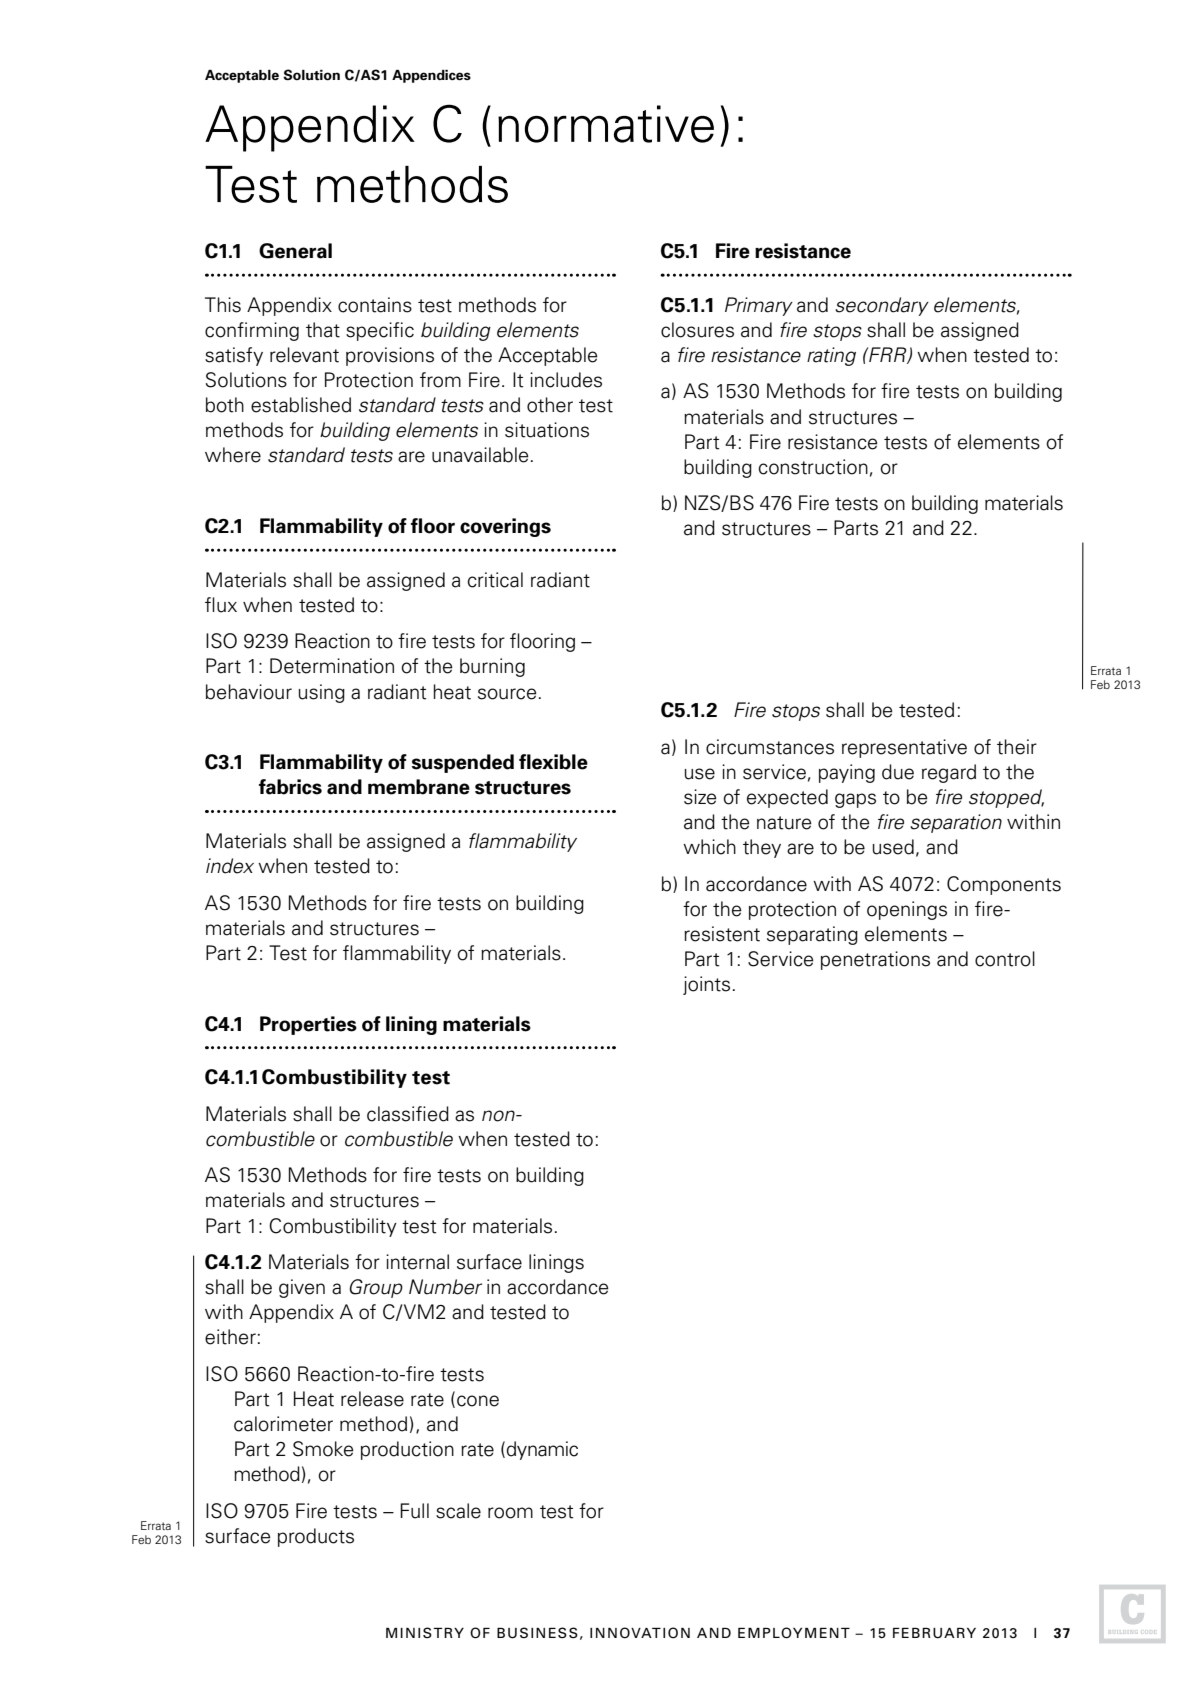 This page has height=1692, width=1196. Describe the element at coordinates (431, 76) in the page. I see `Appendices` at that location.
